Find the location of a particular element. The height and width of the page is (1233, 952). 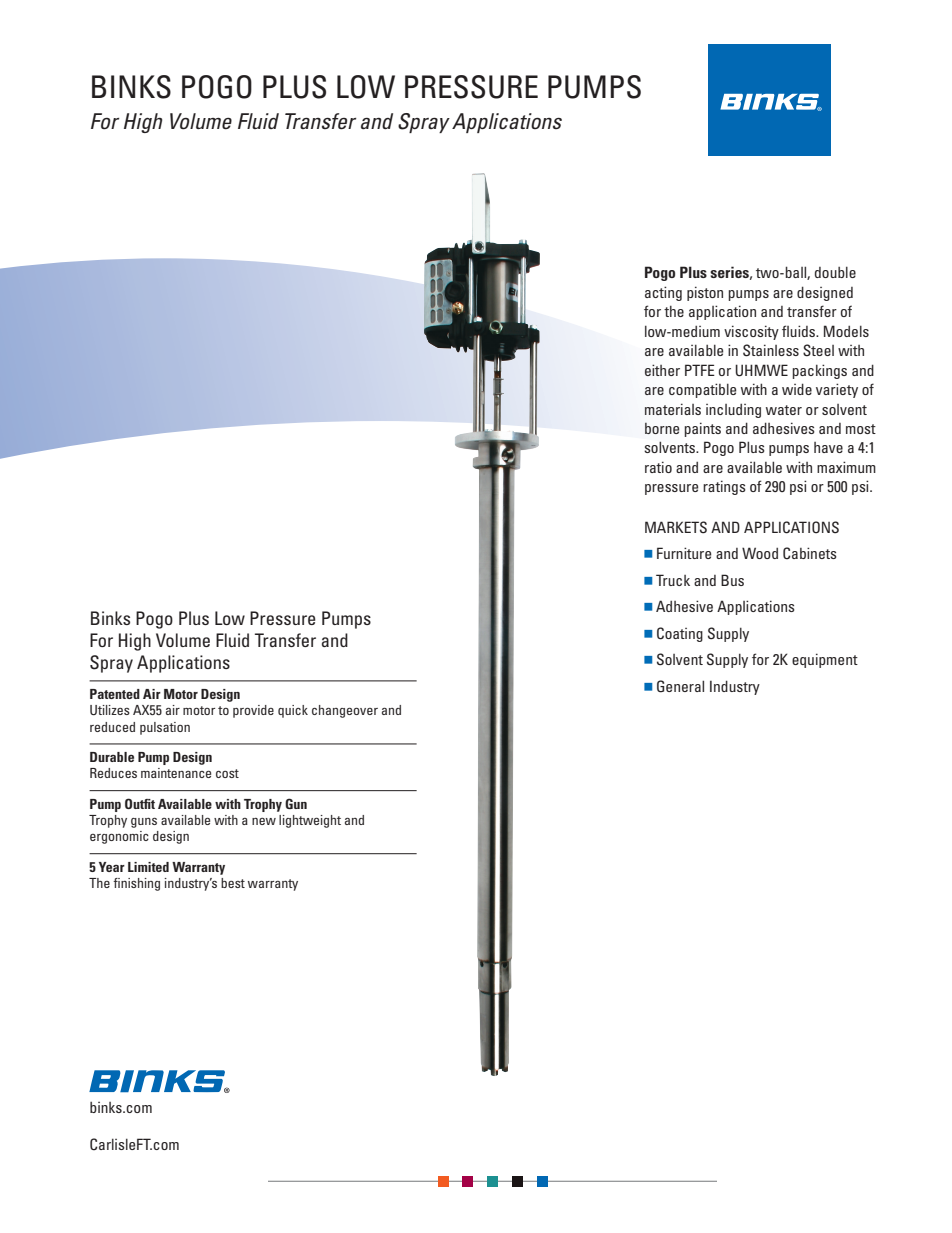

borne is located at coordinates (662, 428).
